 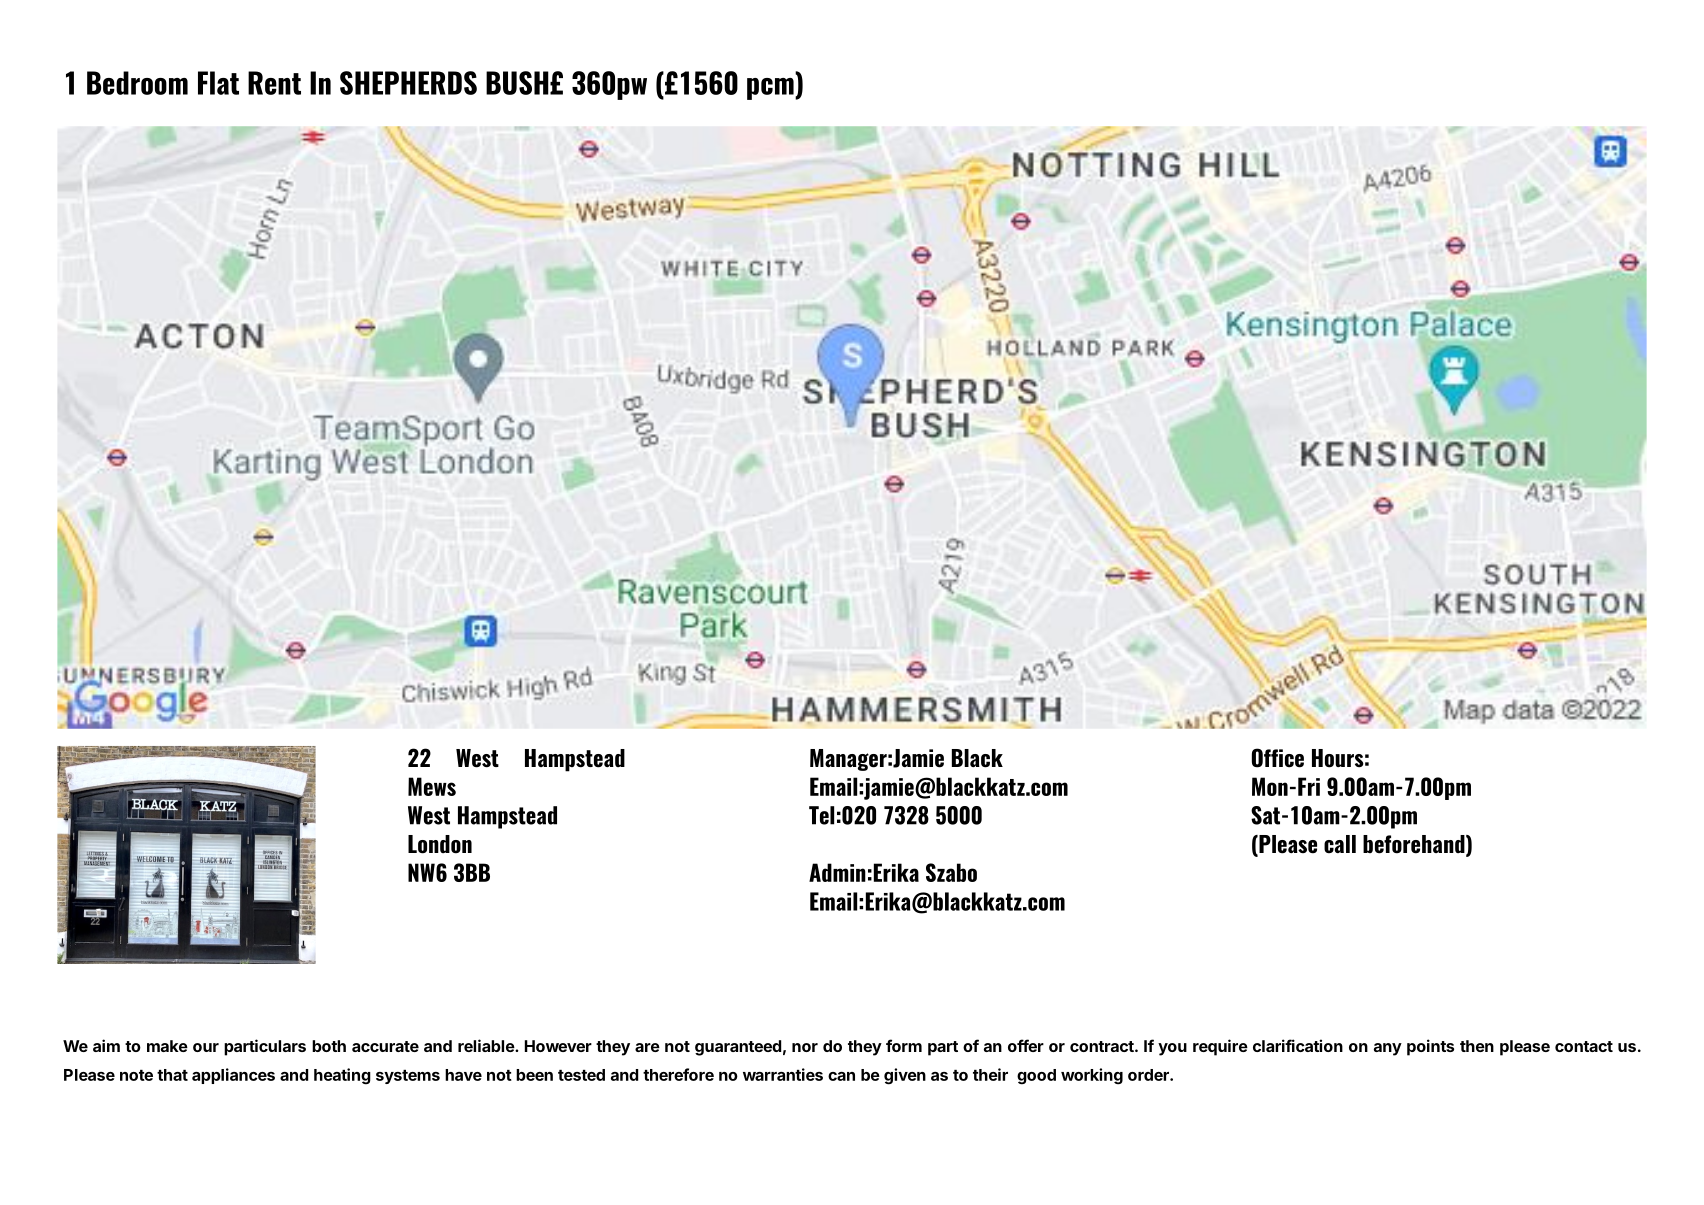 I want to click on SHEPHERDS, so click(x=408, y=83).
